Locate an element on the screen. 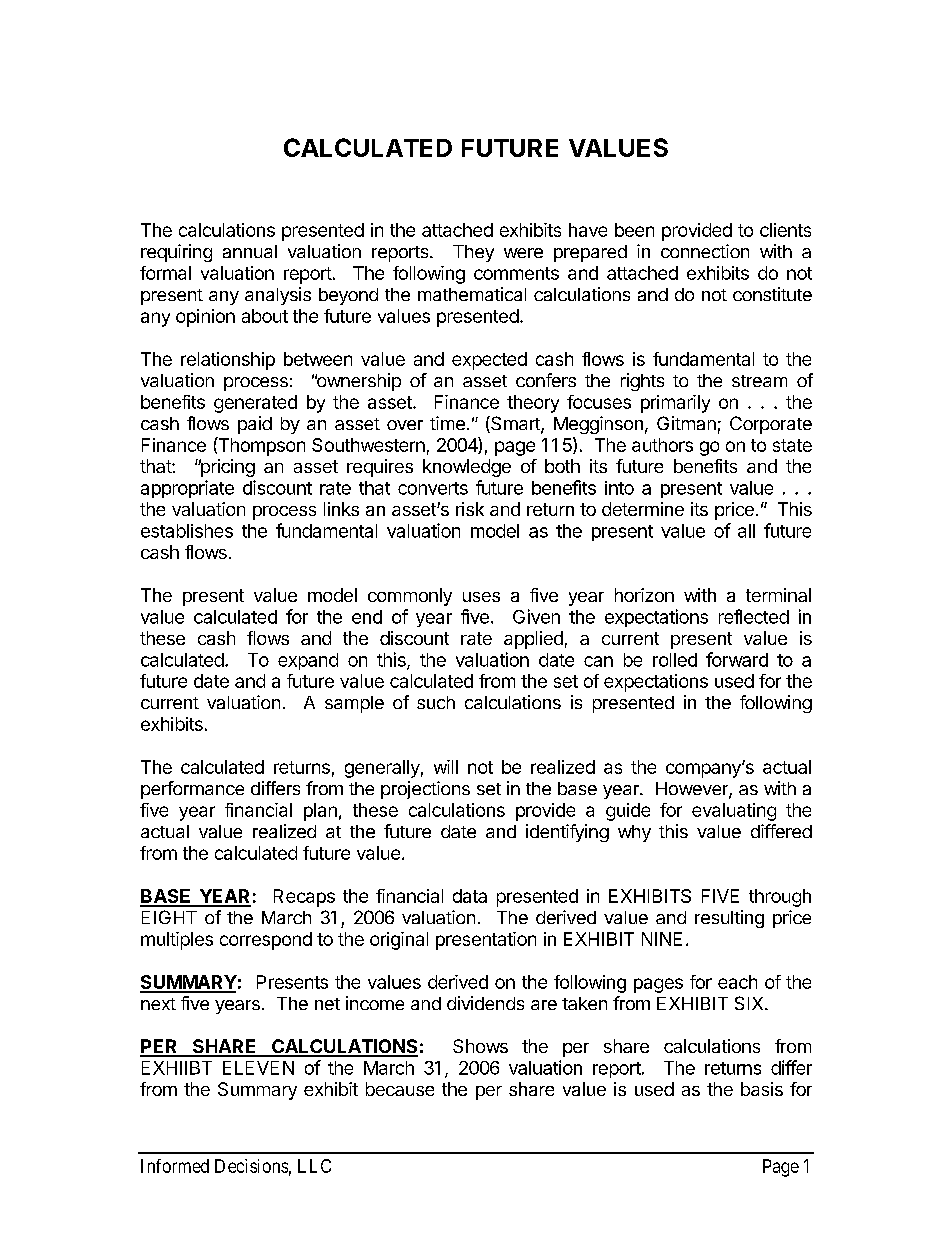 This screenshot has width=952, height=1233. performance is located at coordinates (192, 790).
